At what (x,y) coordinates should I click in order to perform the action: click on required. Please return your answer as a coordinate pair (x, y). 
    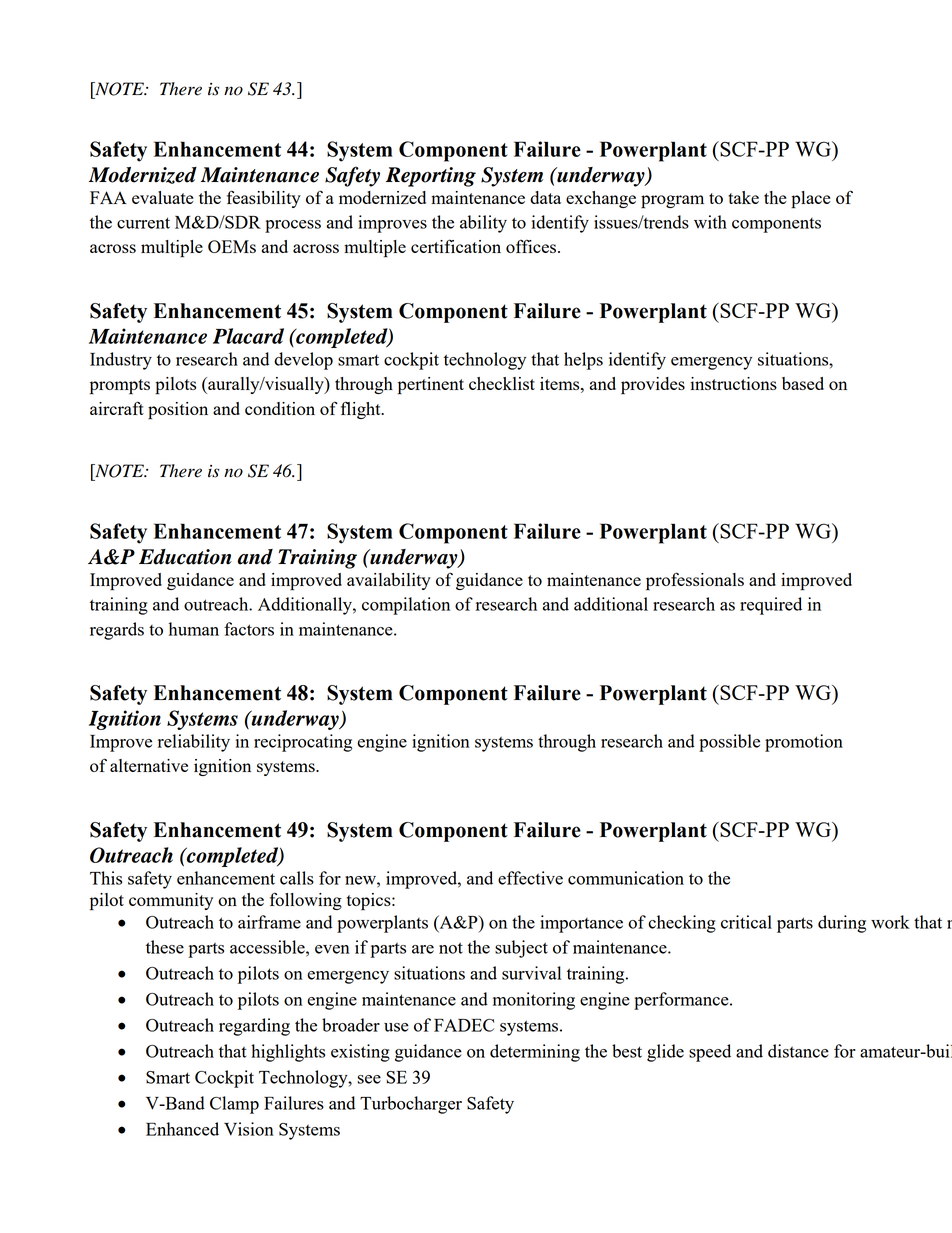
    Looking at the image, I should click on (771, 606).
